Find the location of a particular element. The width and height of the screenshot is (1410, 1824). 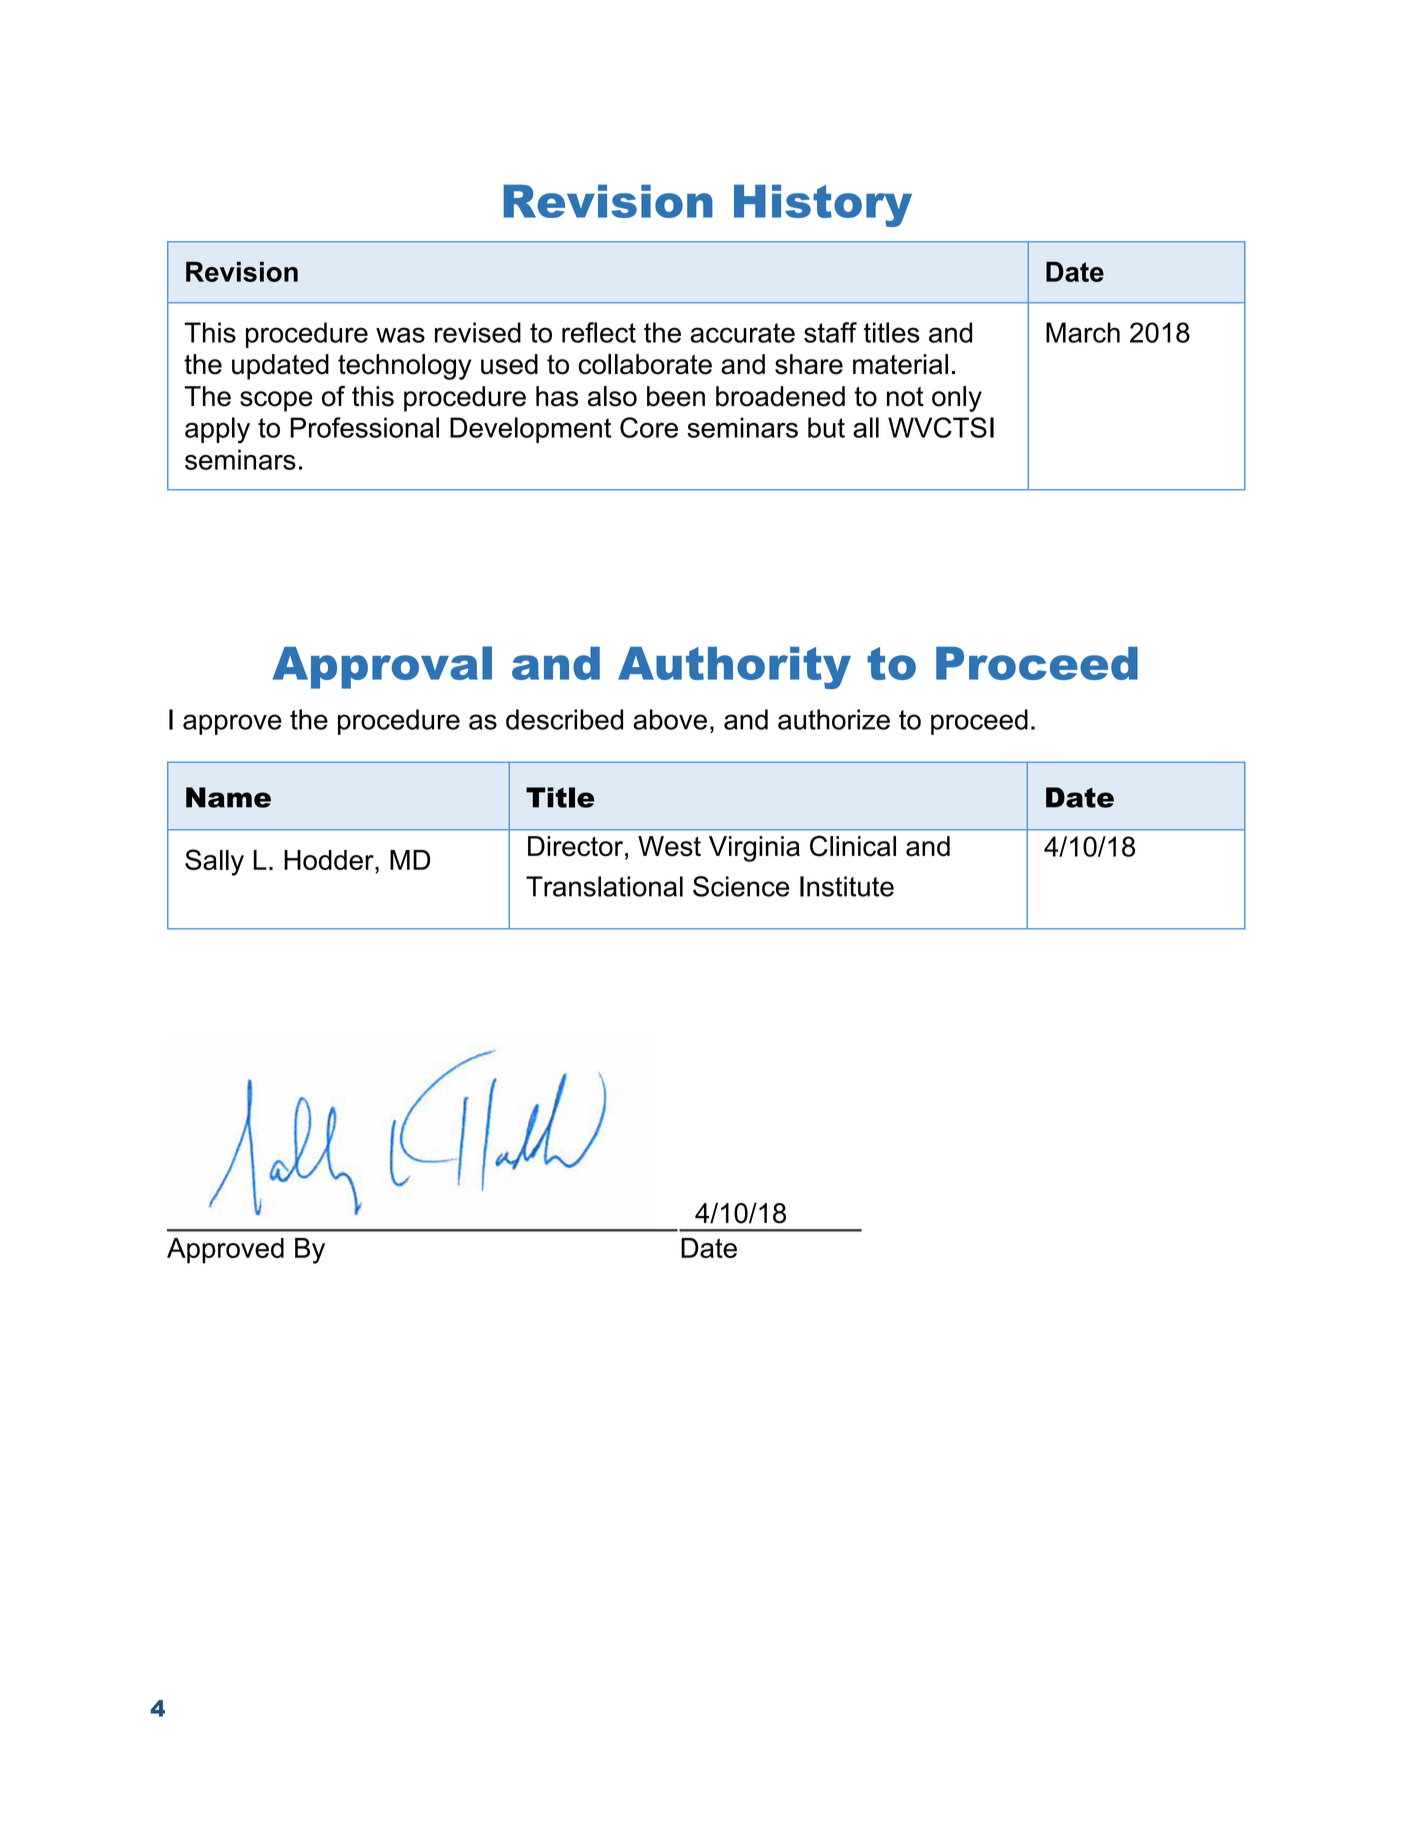

March is located at coordinates (1083, 332).
